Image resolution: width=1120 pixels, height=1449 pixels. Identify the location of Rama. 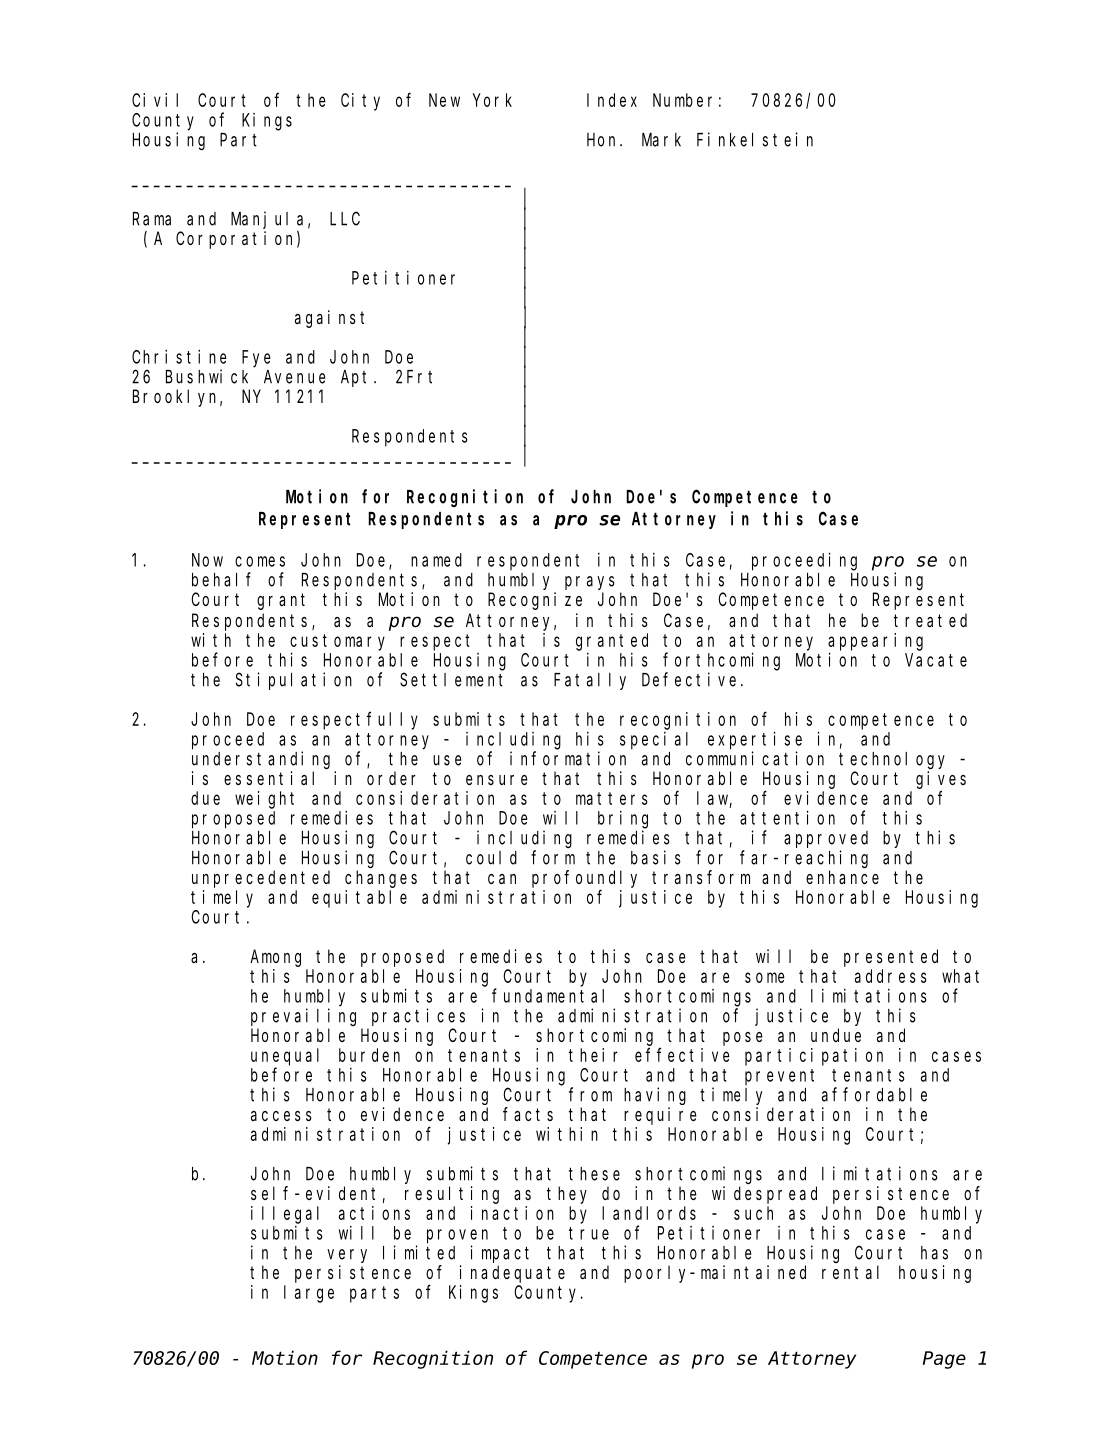
(152, 219).
